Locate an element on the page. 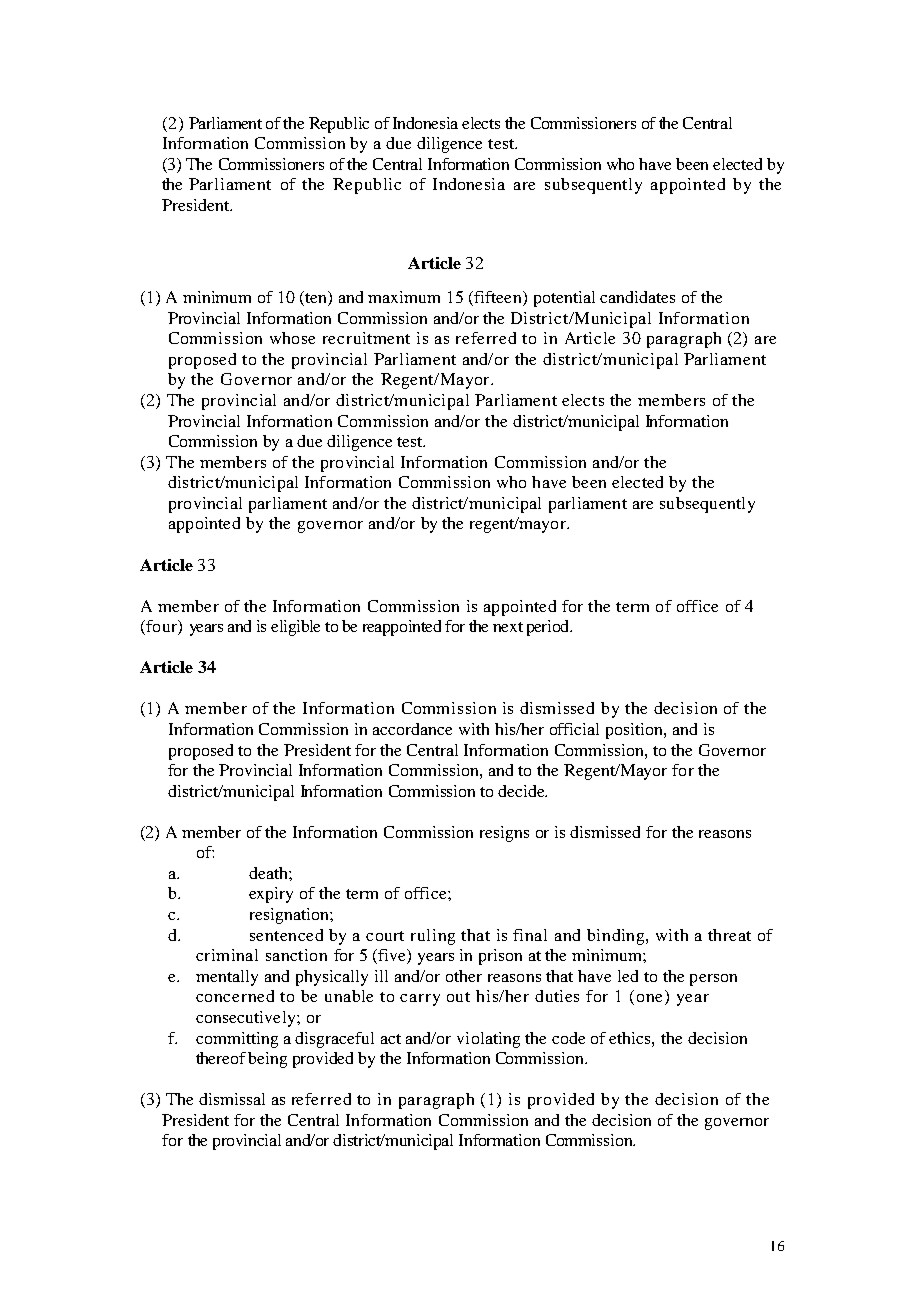 The width and height of the image is (924, 1309). violating is located at coordinates (488, 1040).
